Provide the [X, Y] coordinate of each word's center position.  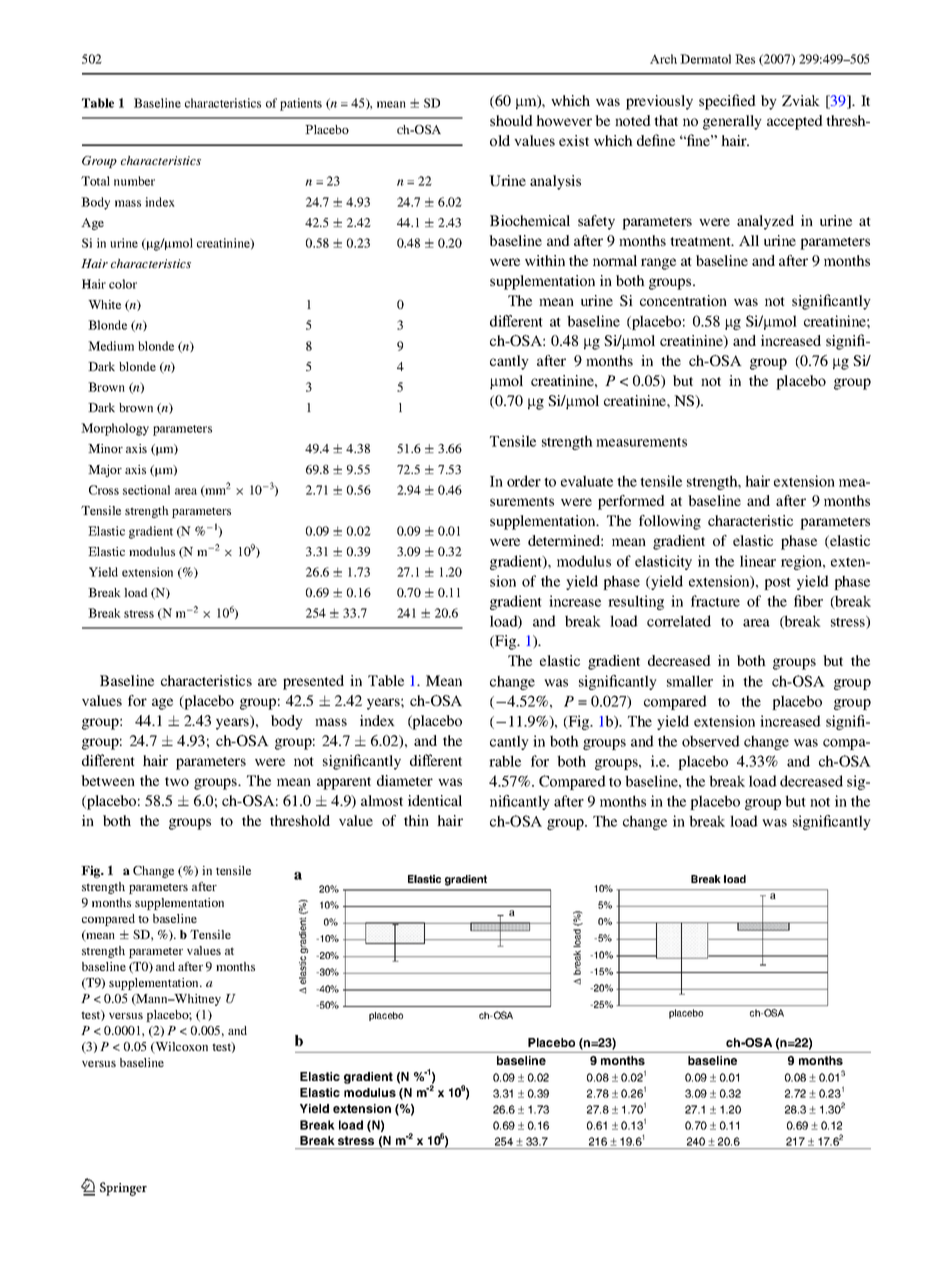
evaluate [587, 481]
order [524, 481]
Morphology [115, 429]
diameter [405, 780]
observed [711, 741]
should [511, 120]
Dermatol [705, 59]
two [177, 781]
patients [301, 104]
